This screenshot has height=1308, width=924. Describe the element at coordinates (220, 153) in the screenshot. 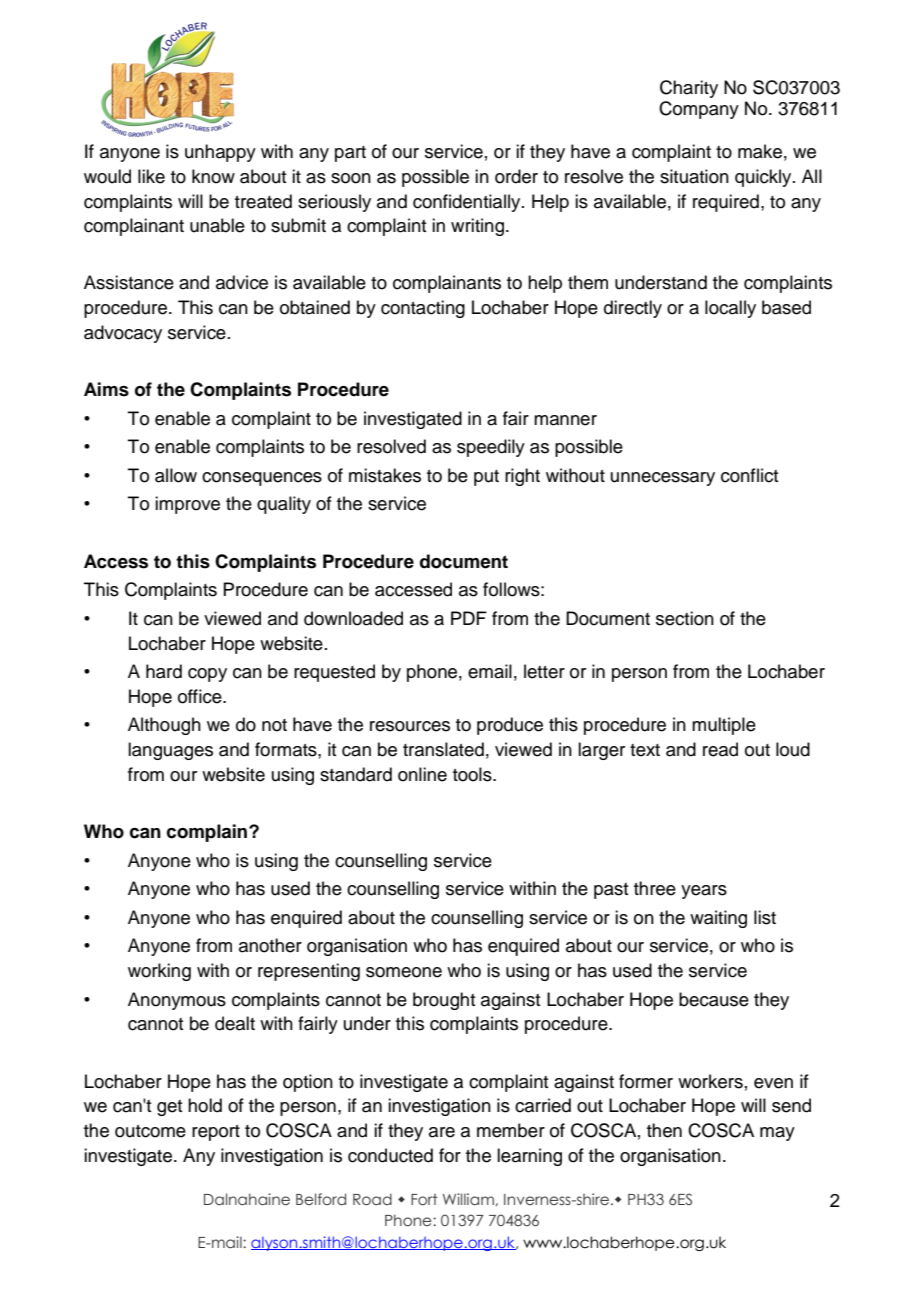

I see `unhappy` at that location.
